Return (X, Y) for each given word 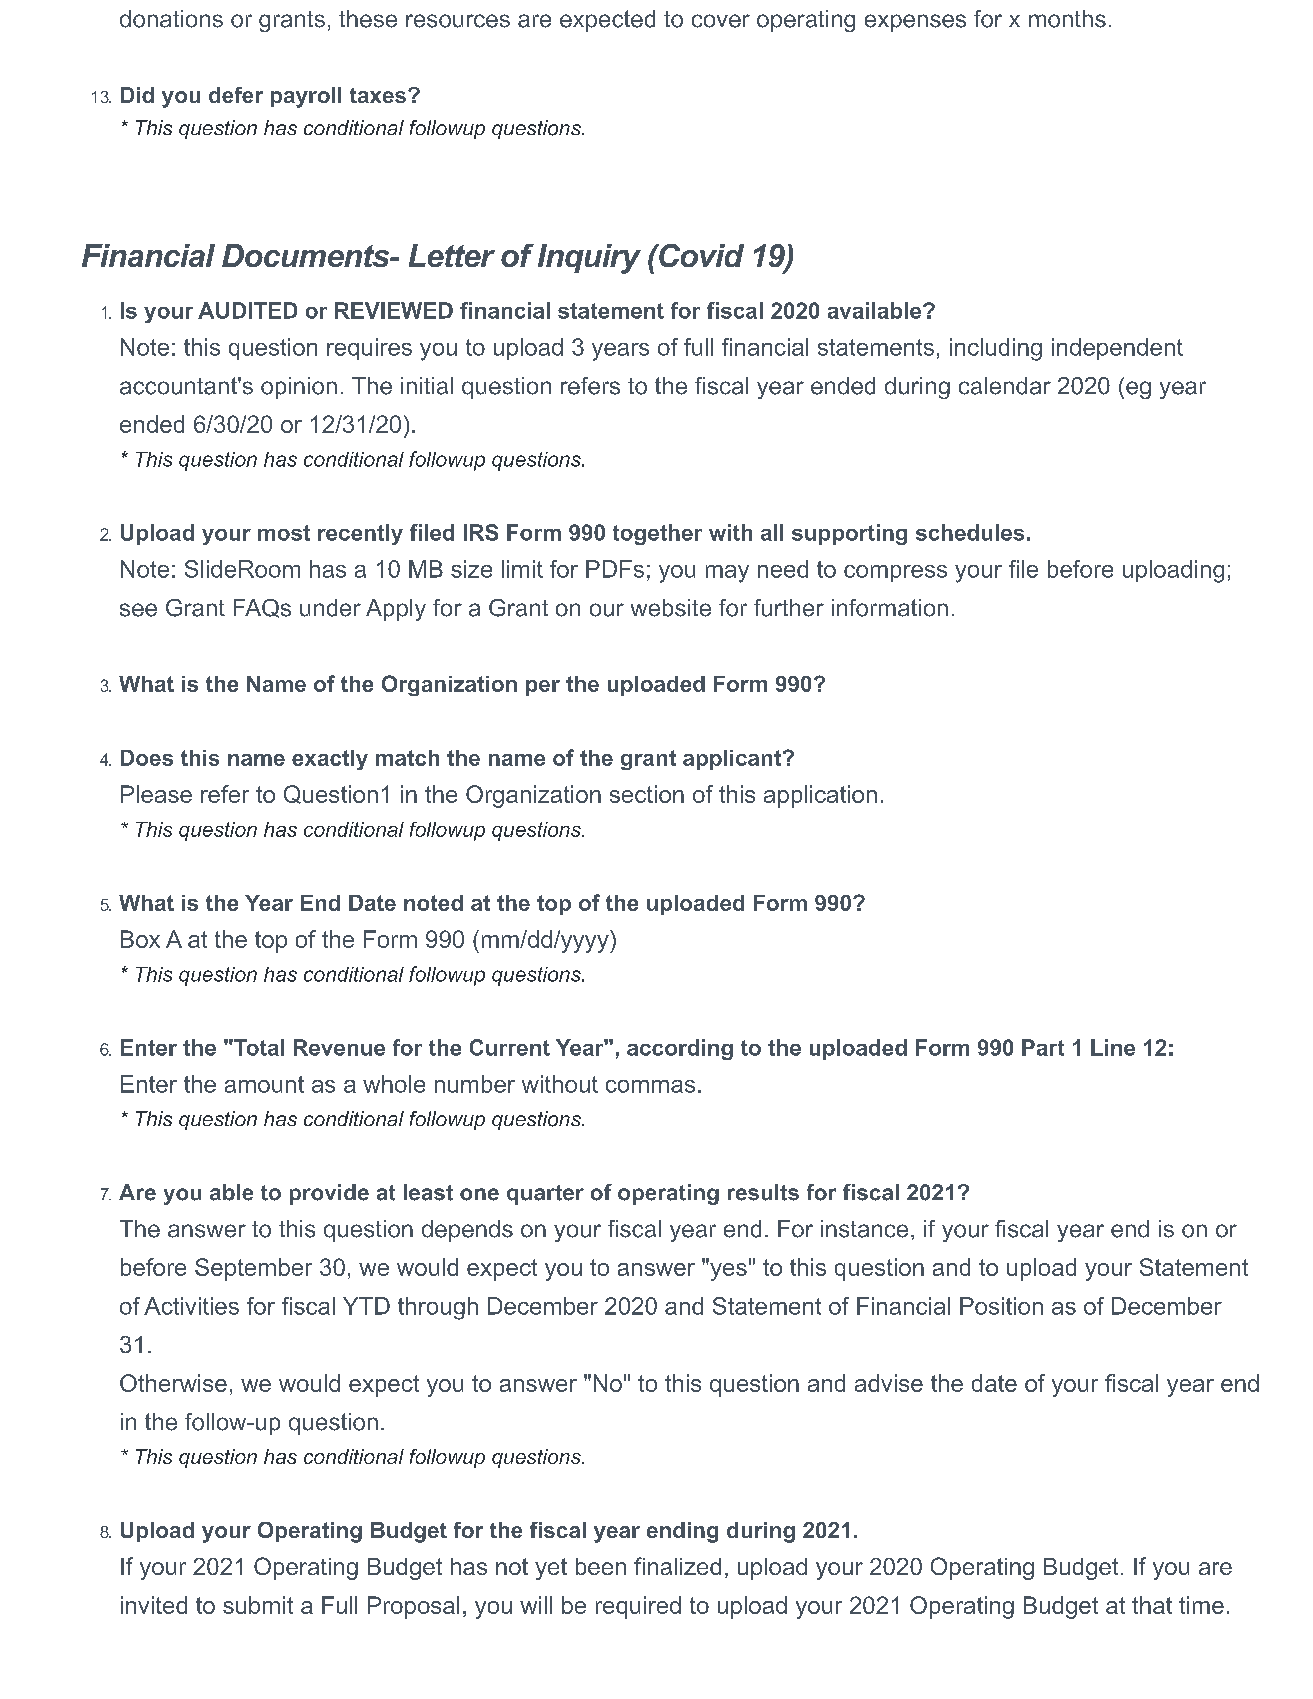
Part (1043, 1047)
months (1067, 19)
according (680, 1049)
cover (721, 21)
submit (258, 1605)
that (1152, 1605)
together (657, 534)
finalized (677, 1566)
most (284, 533)
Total (258, 1047)
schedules (970, 532)
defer (236, 95)
